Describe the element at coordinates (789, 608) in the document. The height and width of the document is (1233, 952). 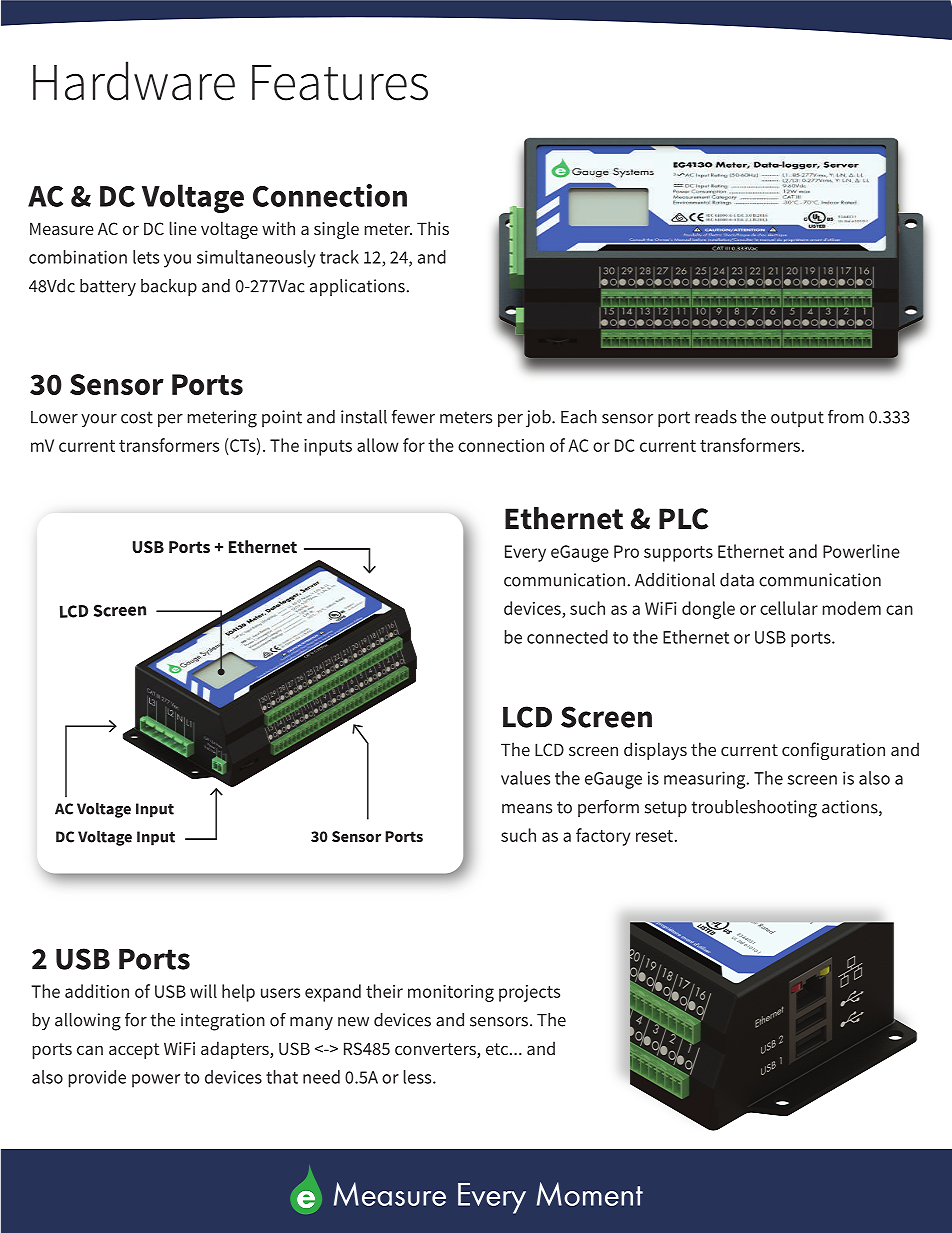
I see `cellular` at that location.
